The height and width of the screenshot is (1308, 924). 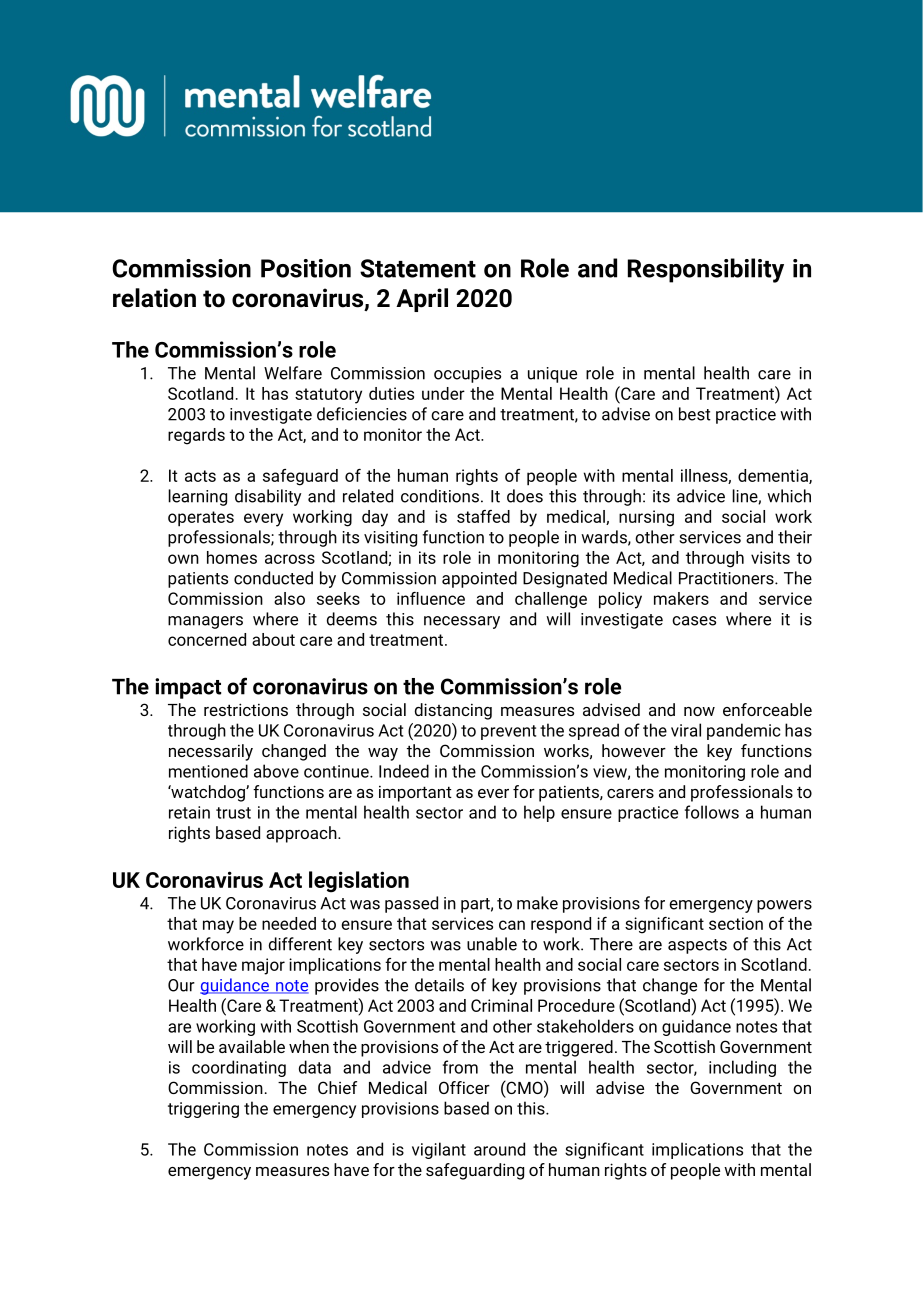 What do you see at coordinates (203, 1110) in the screenshot?
I see `triggering` at bounding box center [203, 1110].
